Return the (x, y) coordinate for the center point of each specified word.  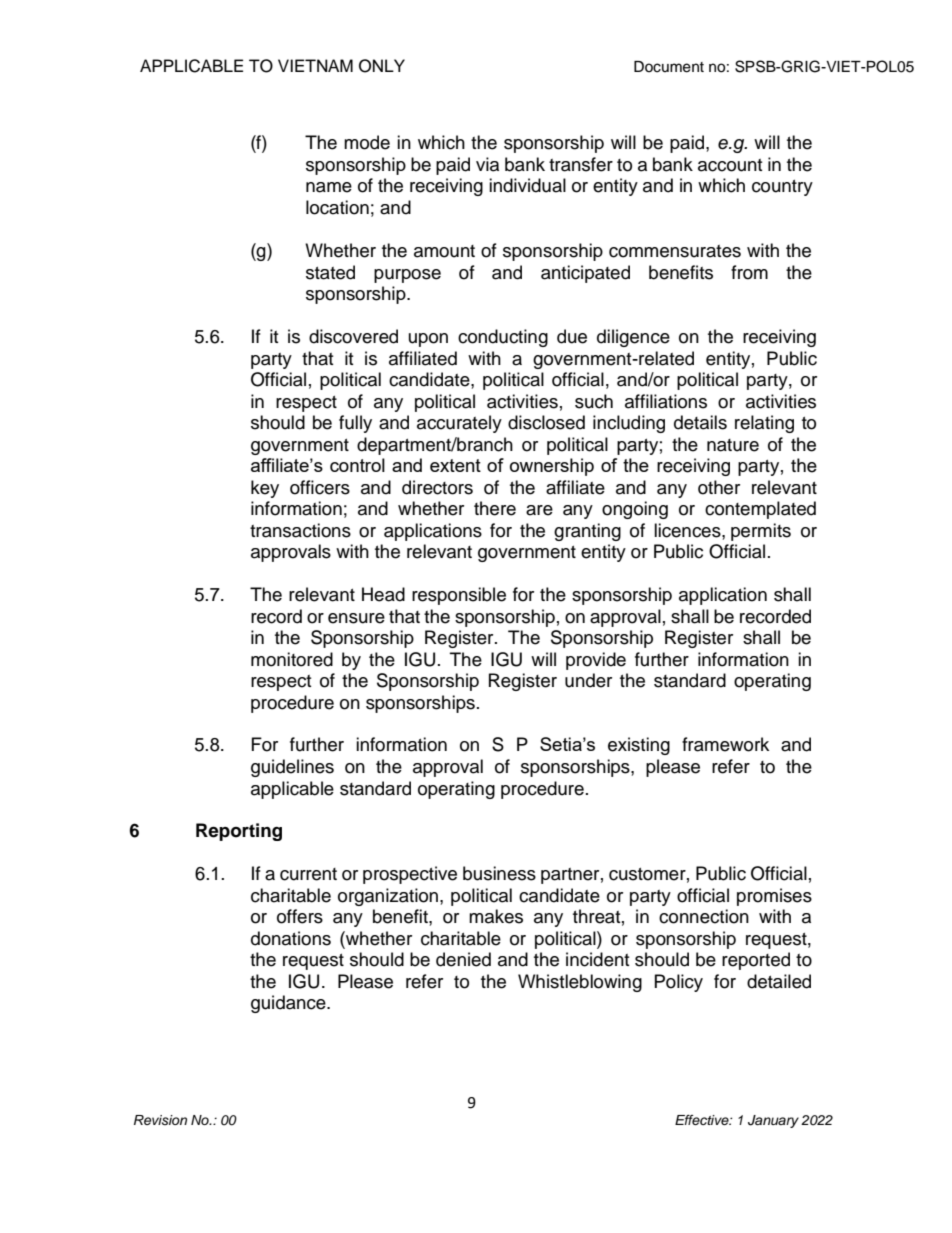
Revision (160, 1120)
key (265, 489)
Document (669, 67)
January (773, 1121)
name (329, 187)
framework (725, 744)
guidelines (292, 768)
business (499, 873)
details (700, 422)
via (487, 164)
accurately (459, 424)
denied (463, 959)
